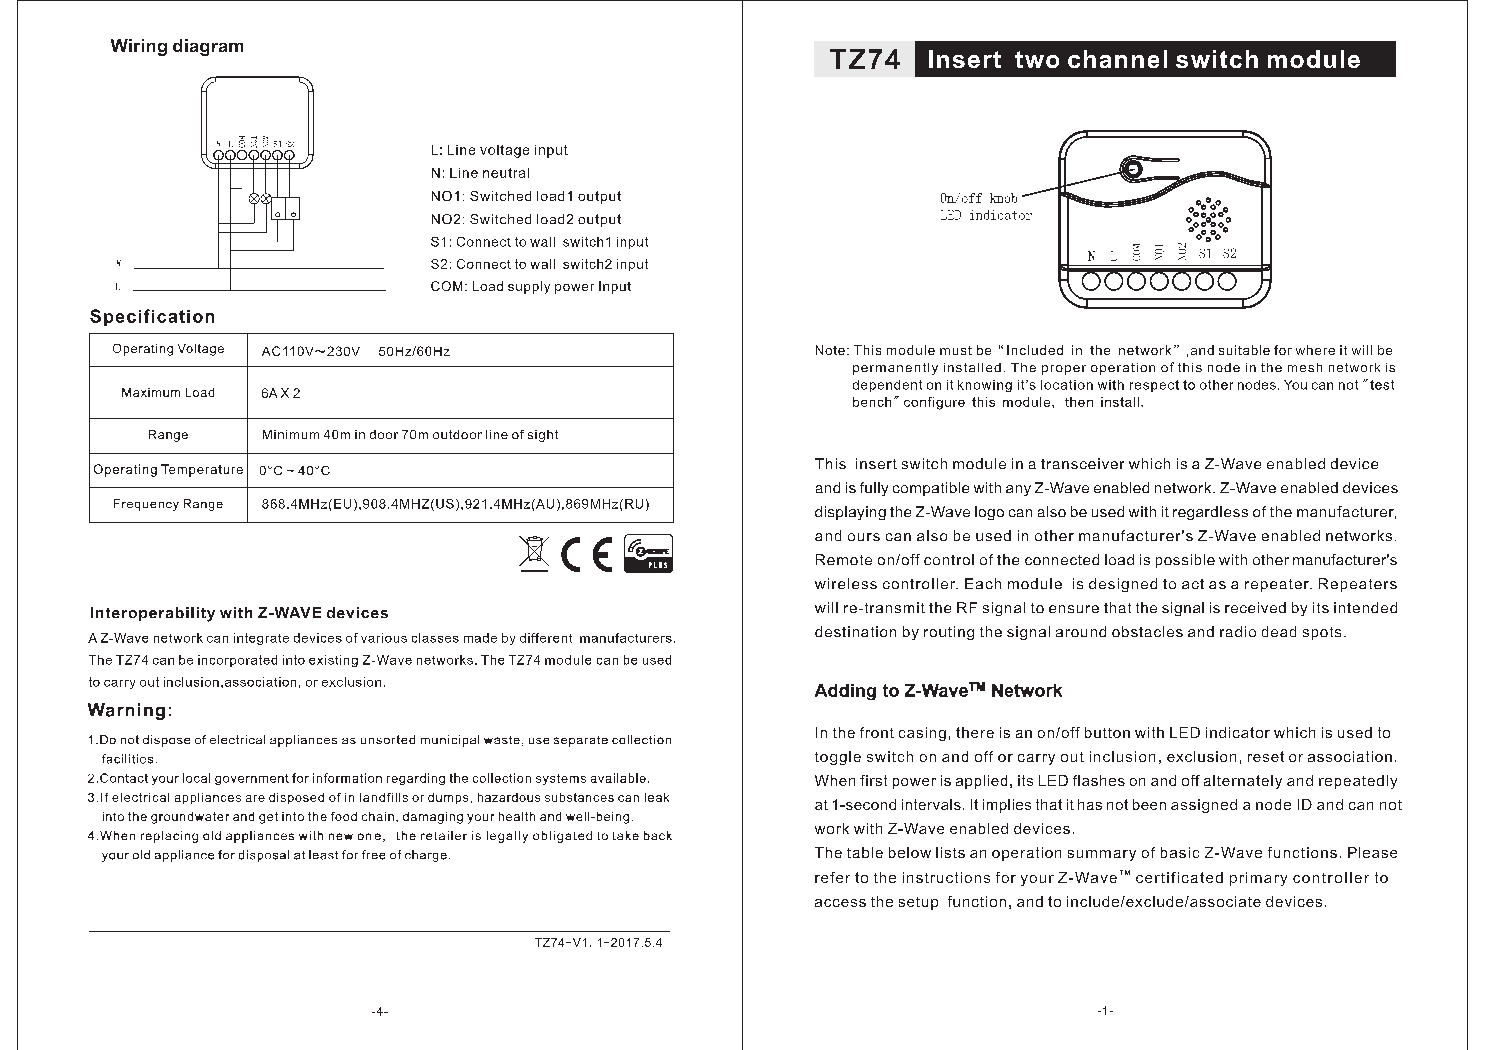  Describe the element at coordinates (874, 489) in the screenshot. I see `fully` at that location.
